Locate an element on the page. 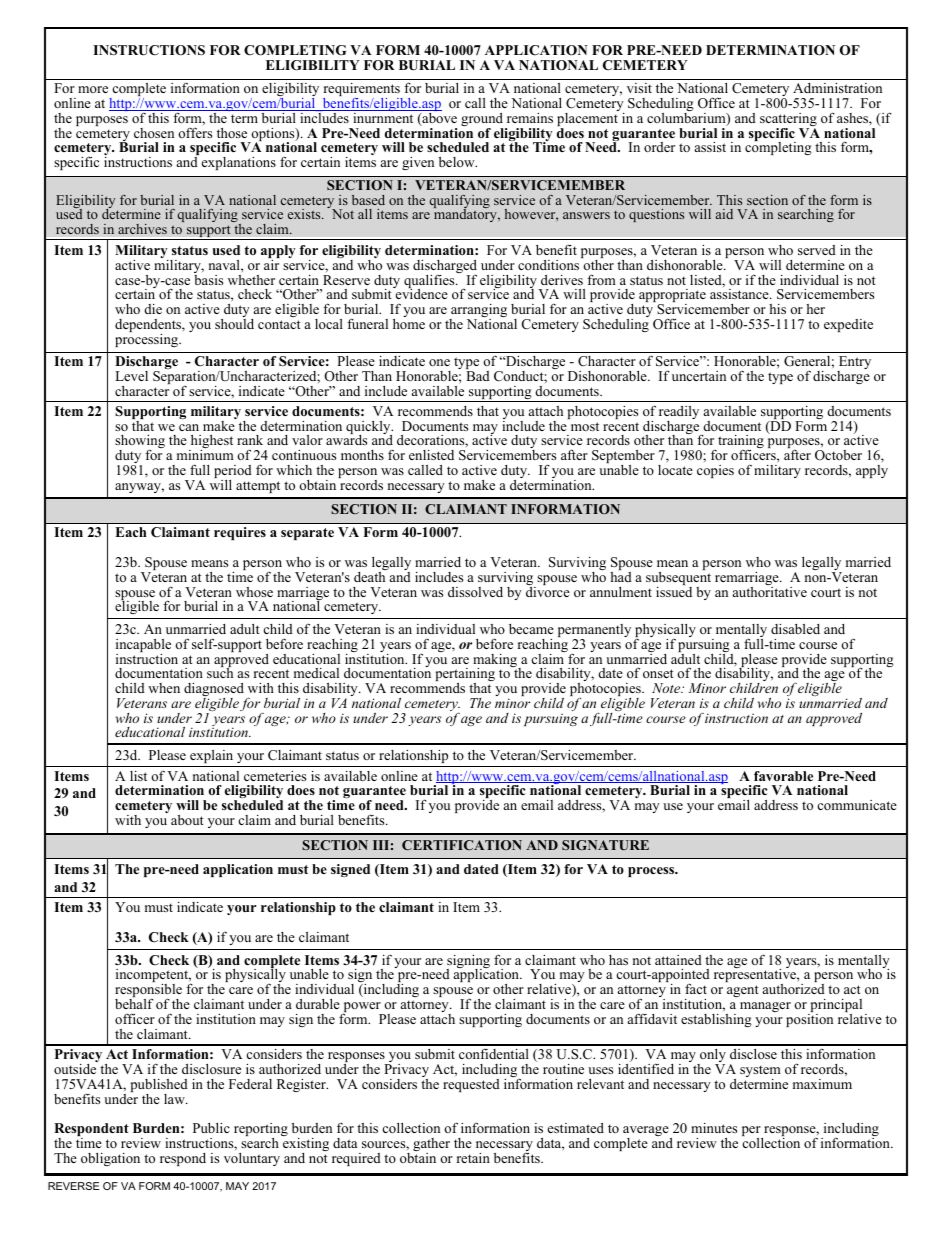 The image size is (952, 1233). Public is located at coordinates (211, 1128).
